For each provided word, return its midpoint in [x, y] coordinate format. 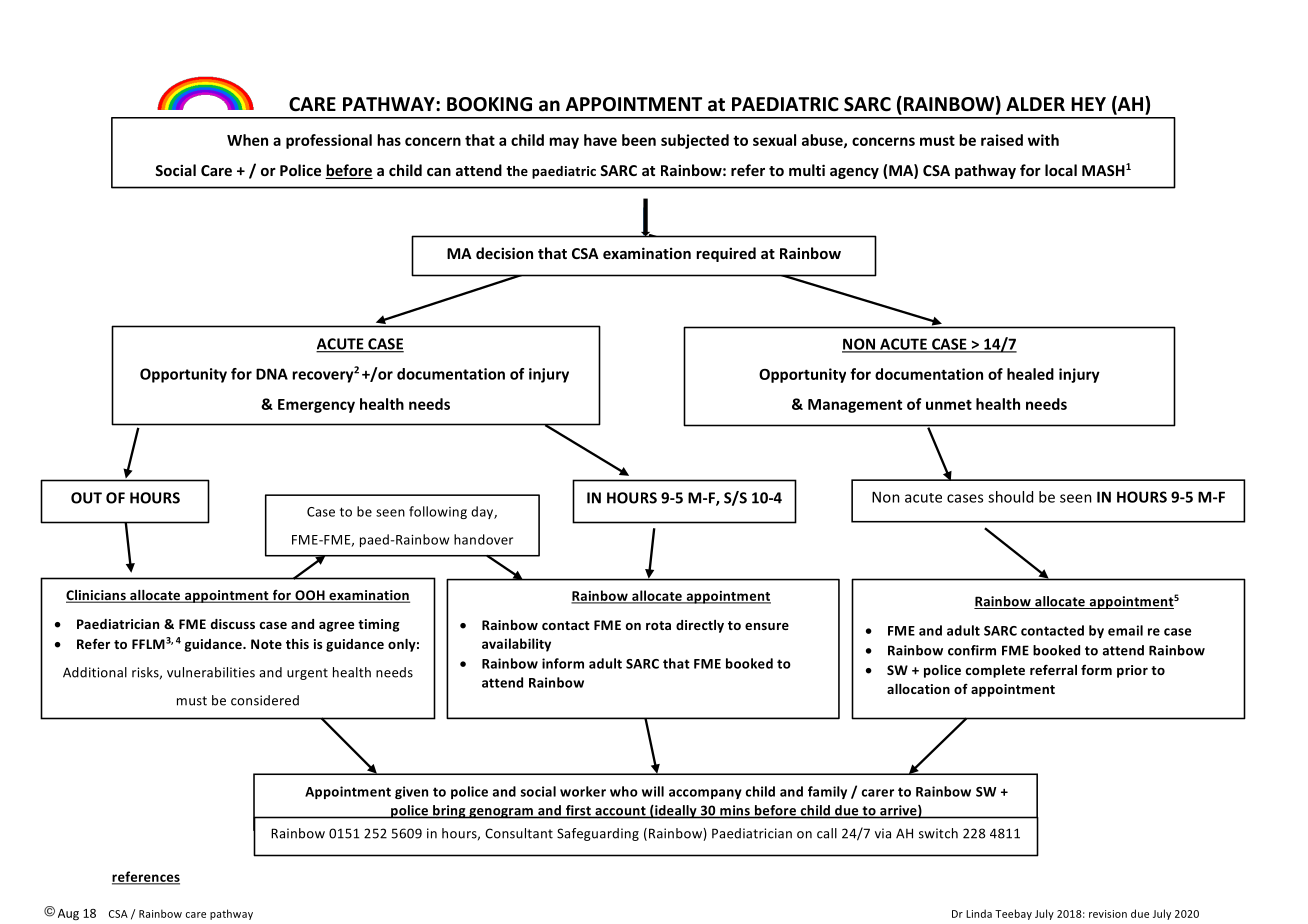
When [247, 140]
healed [1030, 374]
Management [855, 406]
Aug [68, 915]
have [600, 140]
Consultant [519, 833]
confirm [972, 650]
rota [658, 625]
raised [1002, 140]
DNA [272, 374]
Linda [979, 913]
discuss [233, 624]
